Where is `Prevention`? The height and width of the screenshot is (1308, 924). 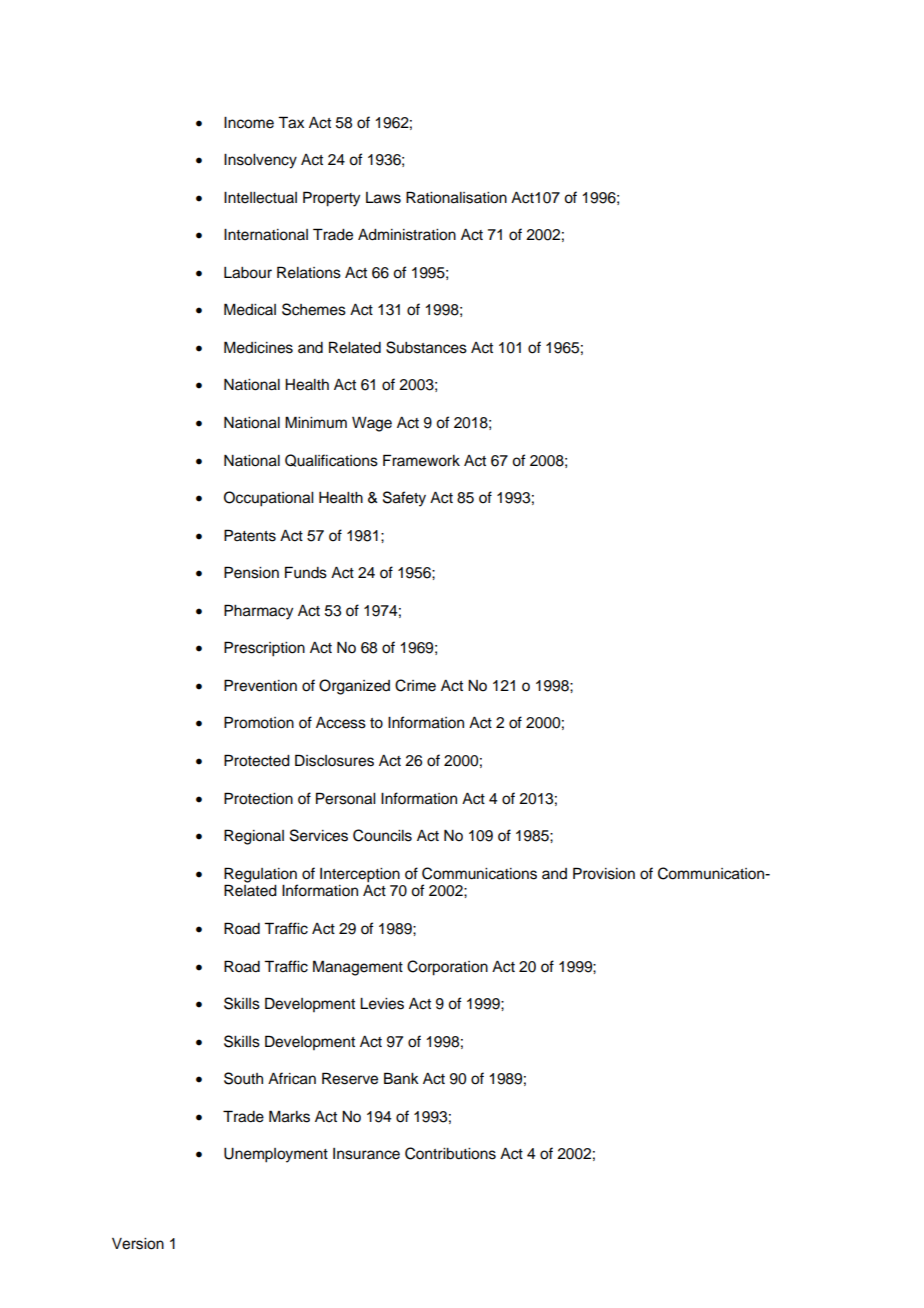
Prevention is located at coordinates (260, 685).
